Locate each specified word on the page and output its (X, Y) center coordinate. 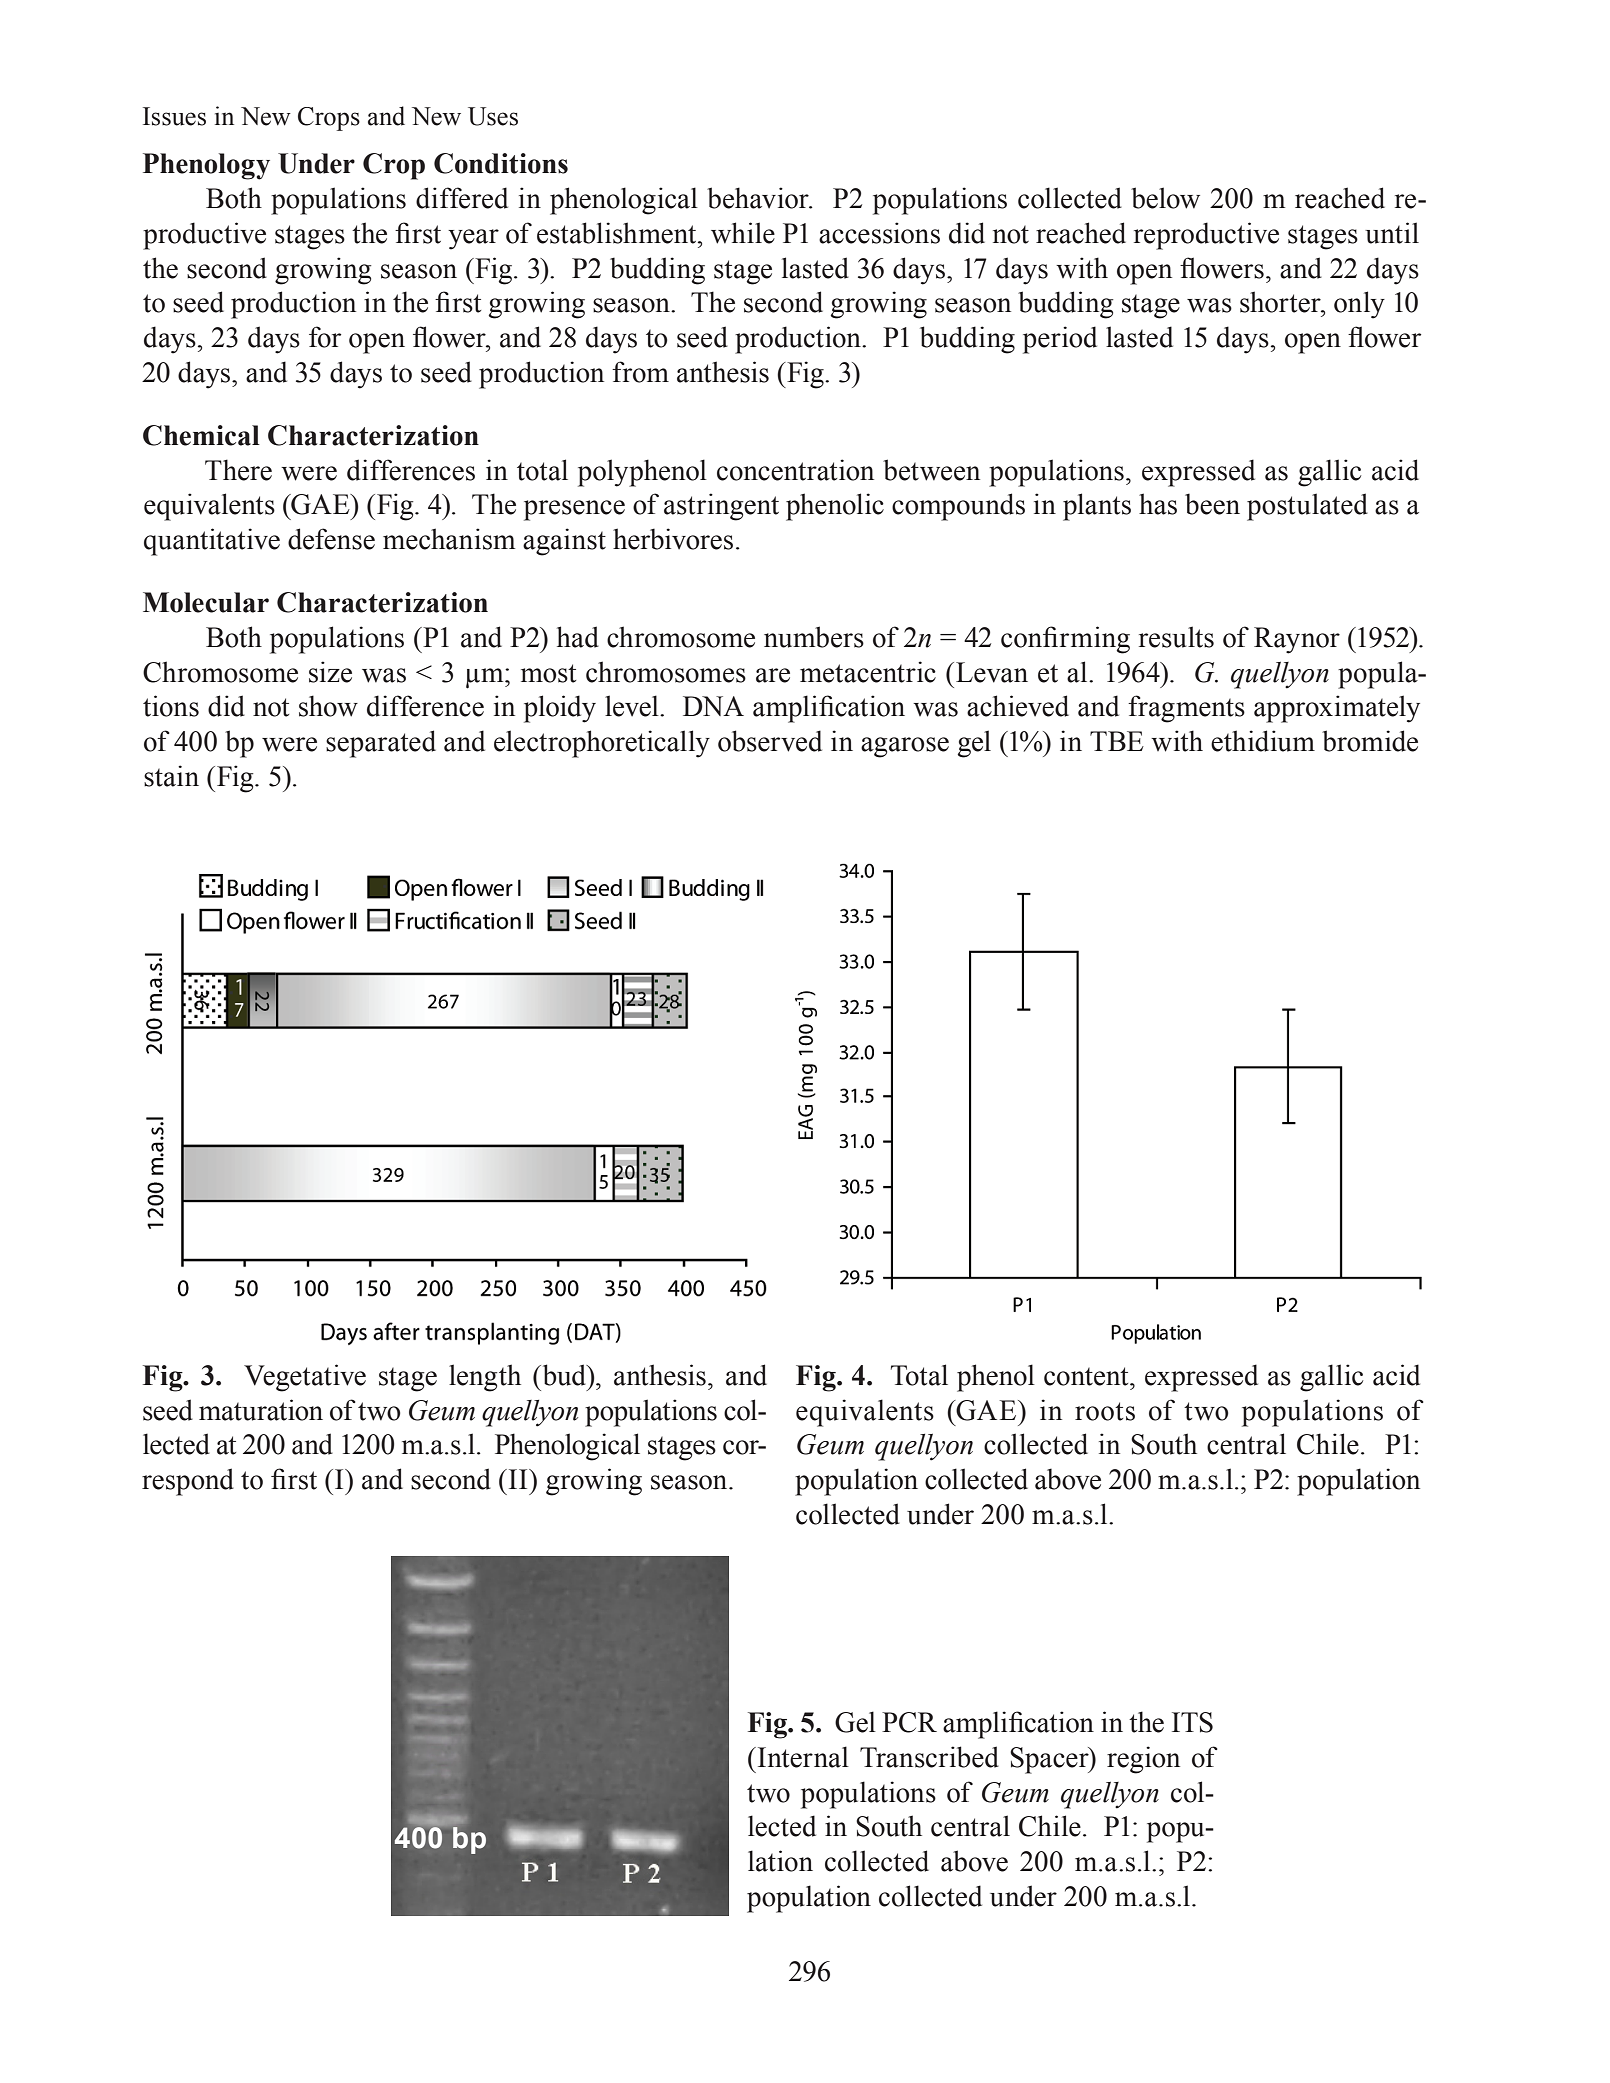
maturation (261, 1410)
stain (171, 776)
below (1165, 198)
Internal (802, 1757)
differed (462, 198)
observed (770, 741)
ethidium (1263, 741)
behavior (759, 198)
